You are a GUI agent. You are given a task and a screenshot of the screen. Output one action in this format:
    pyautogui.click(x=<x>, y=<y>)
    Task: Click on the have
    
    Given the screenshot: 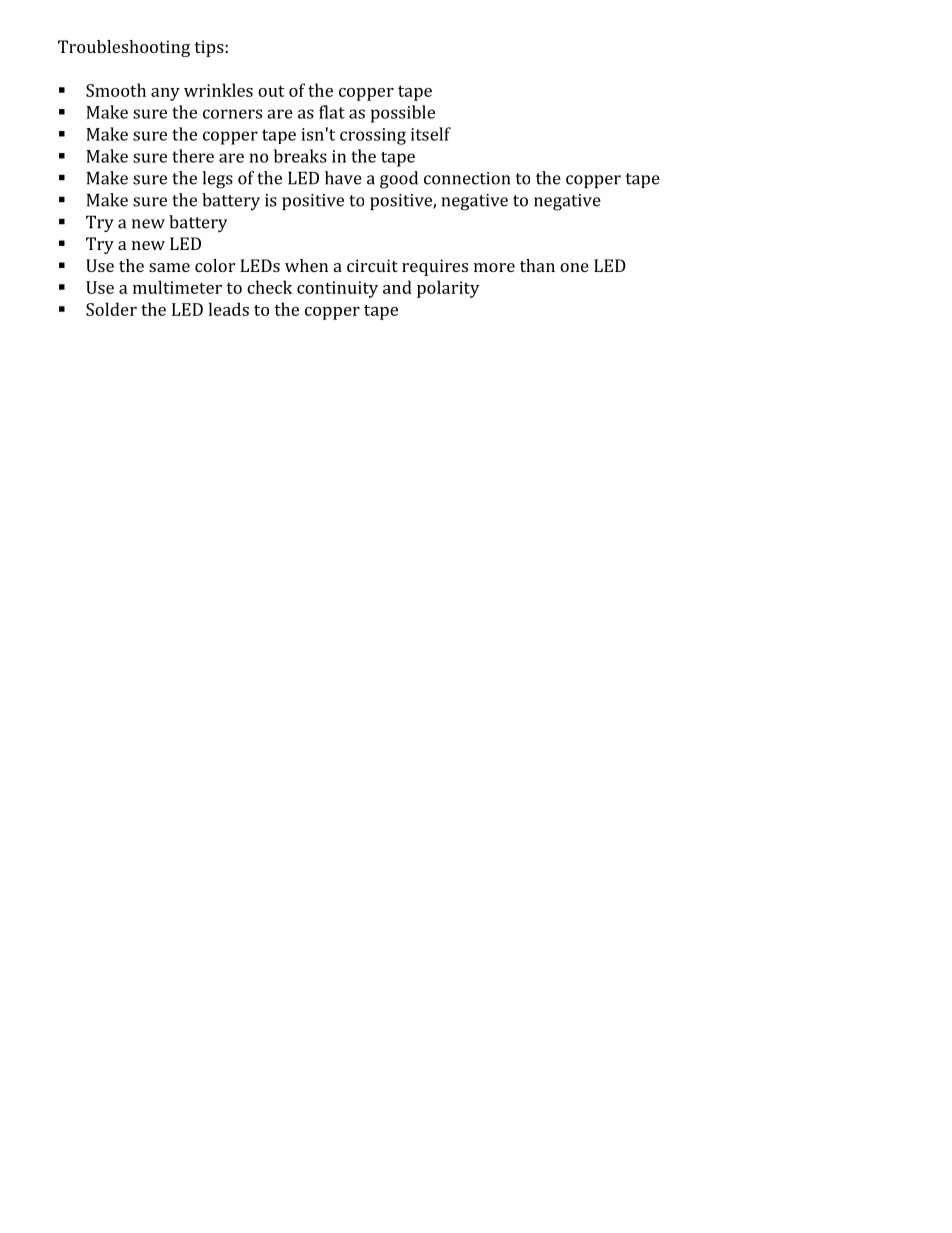 What is the action you would take?
    pyautogui.click(x=343, y=178)
